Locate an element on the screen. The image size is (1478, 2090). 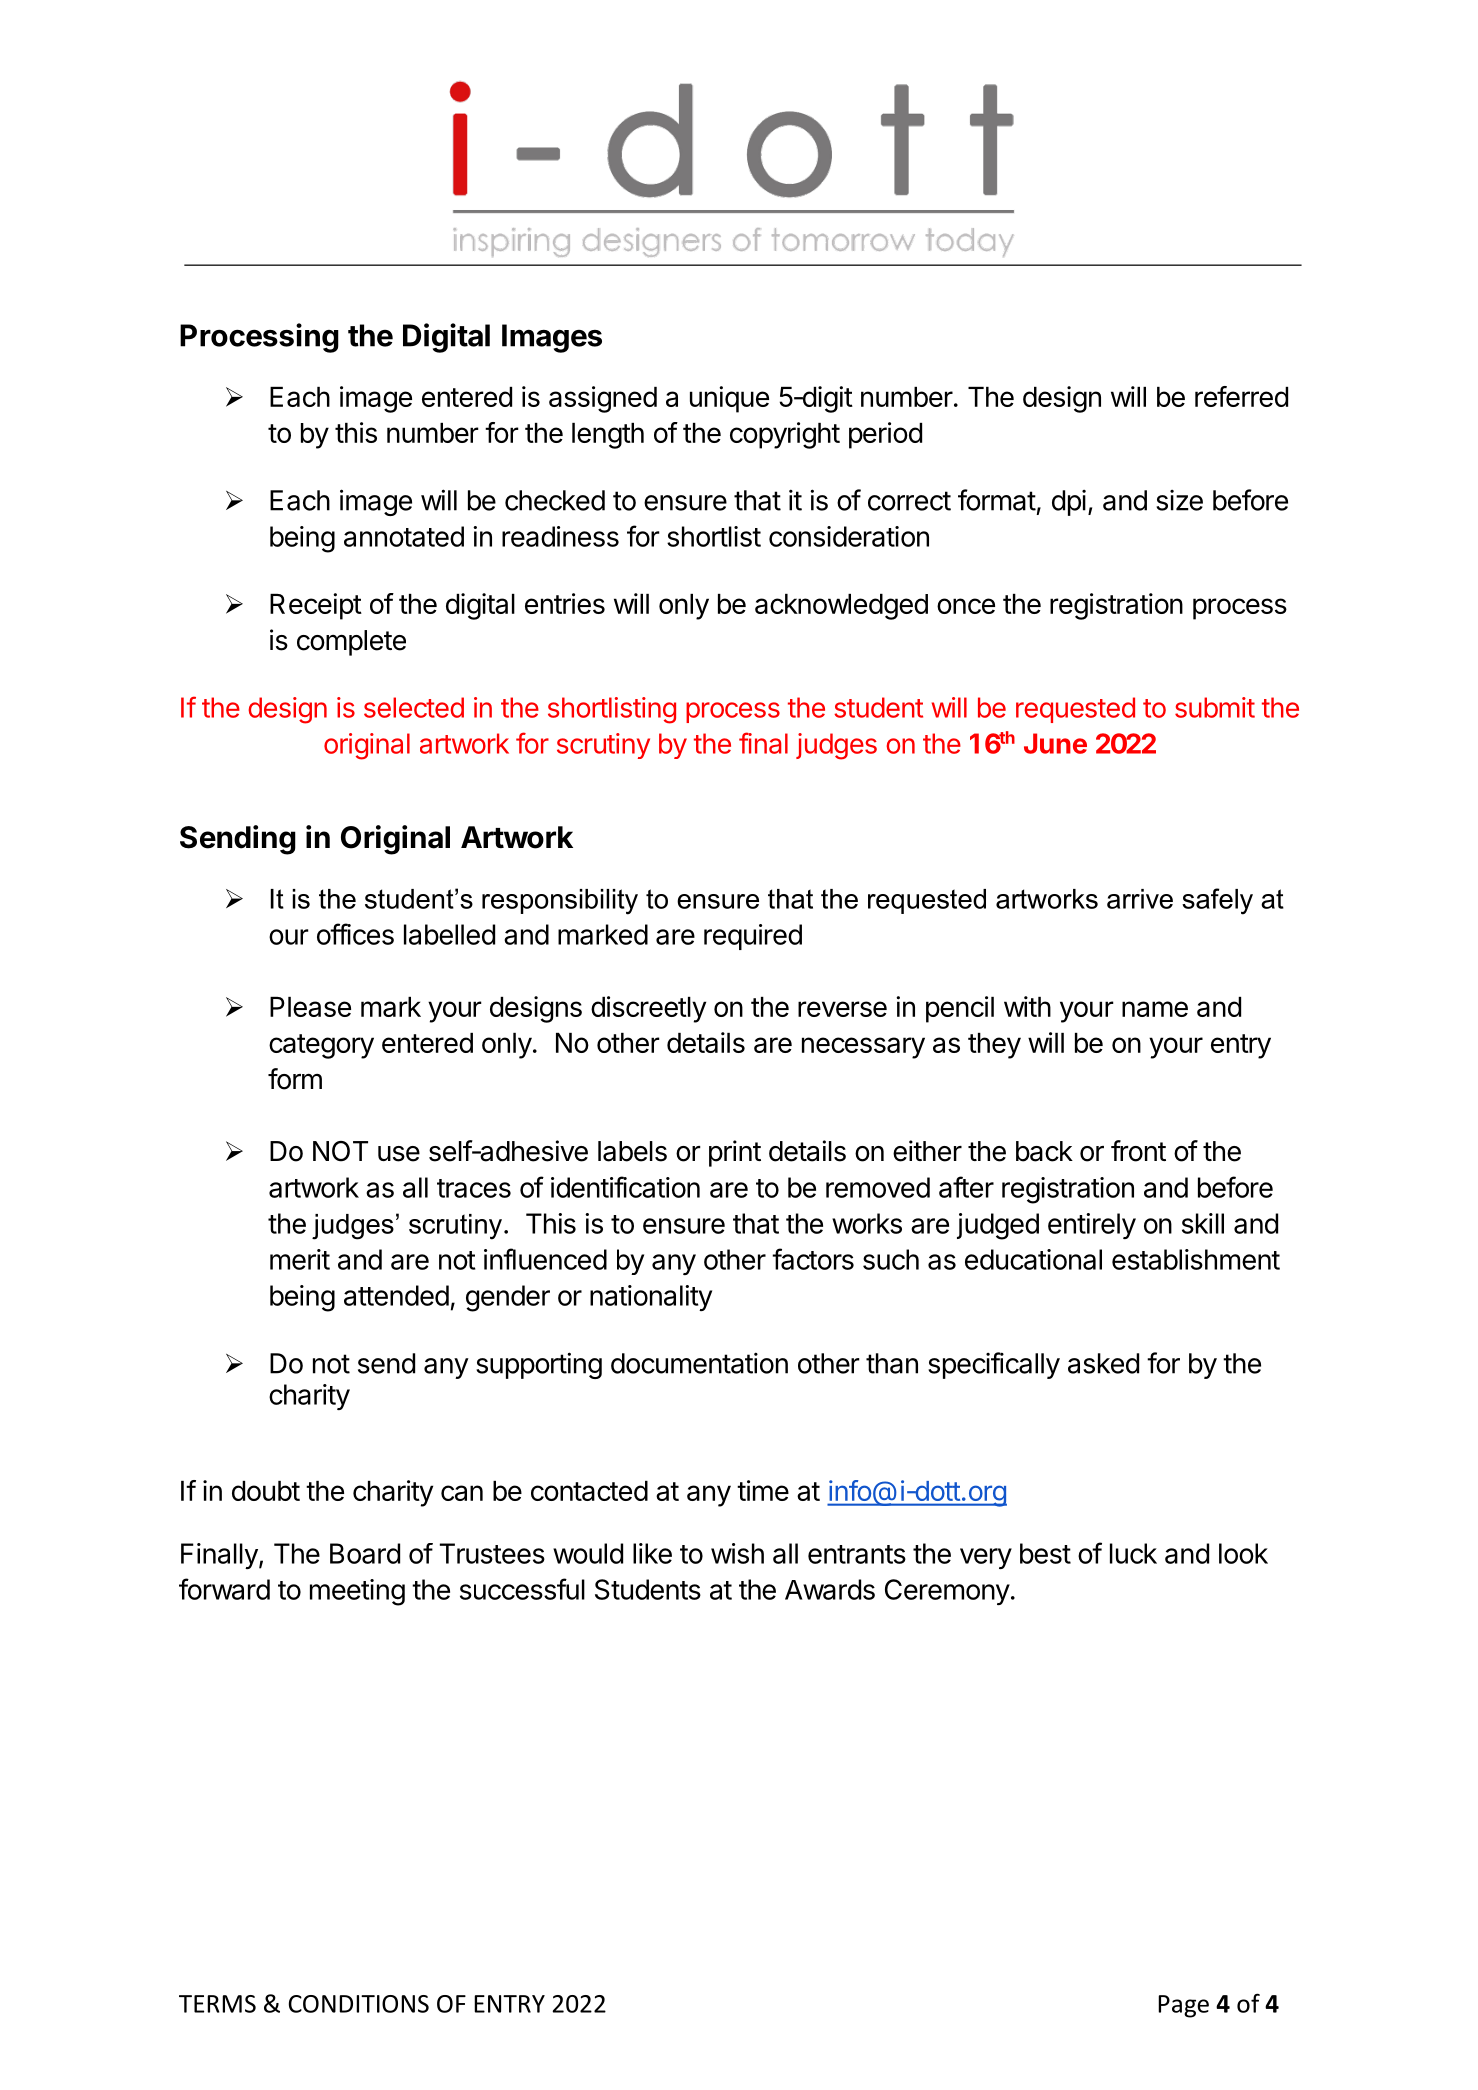
annotated is located at coordinates (404, 536).
